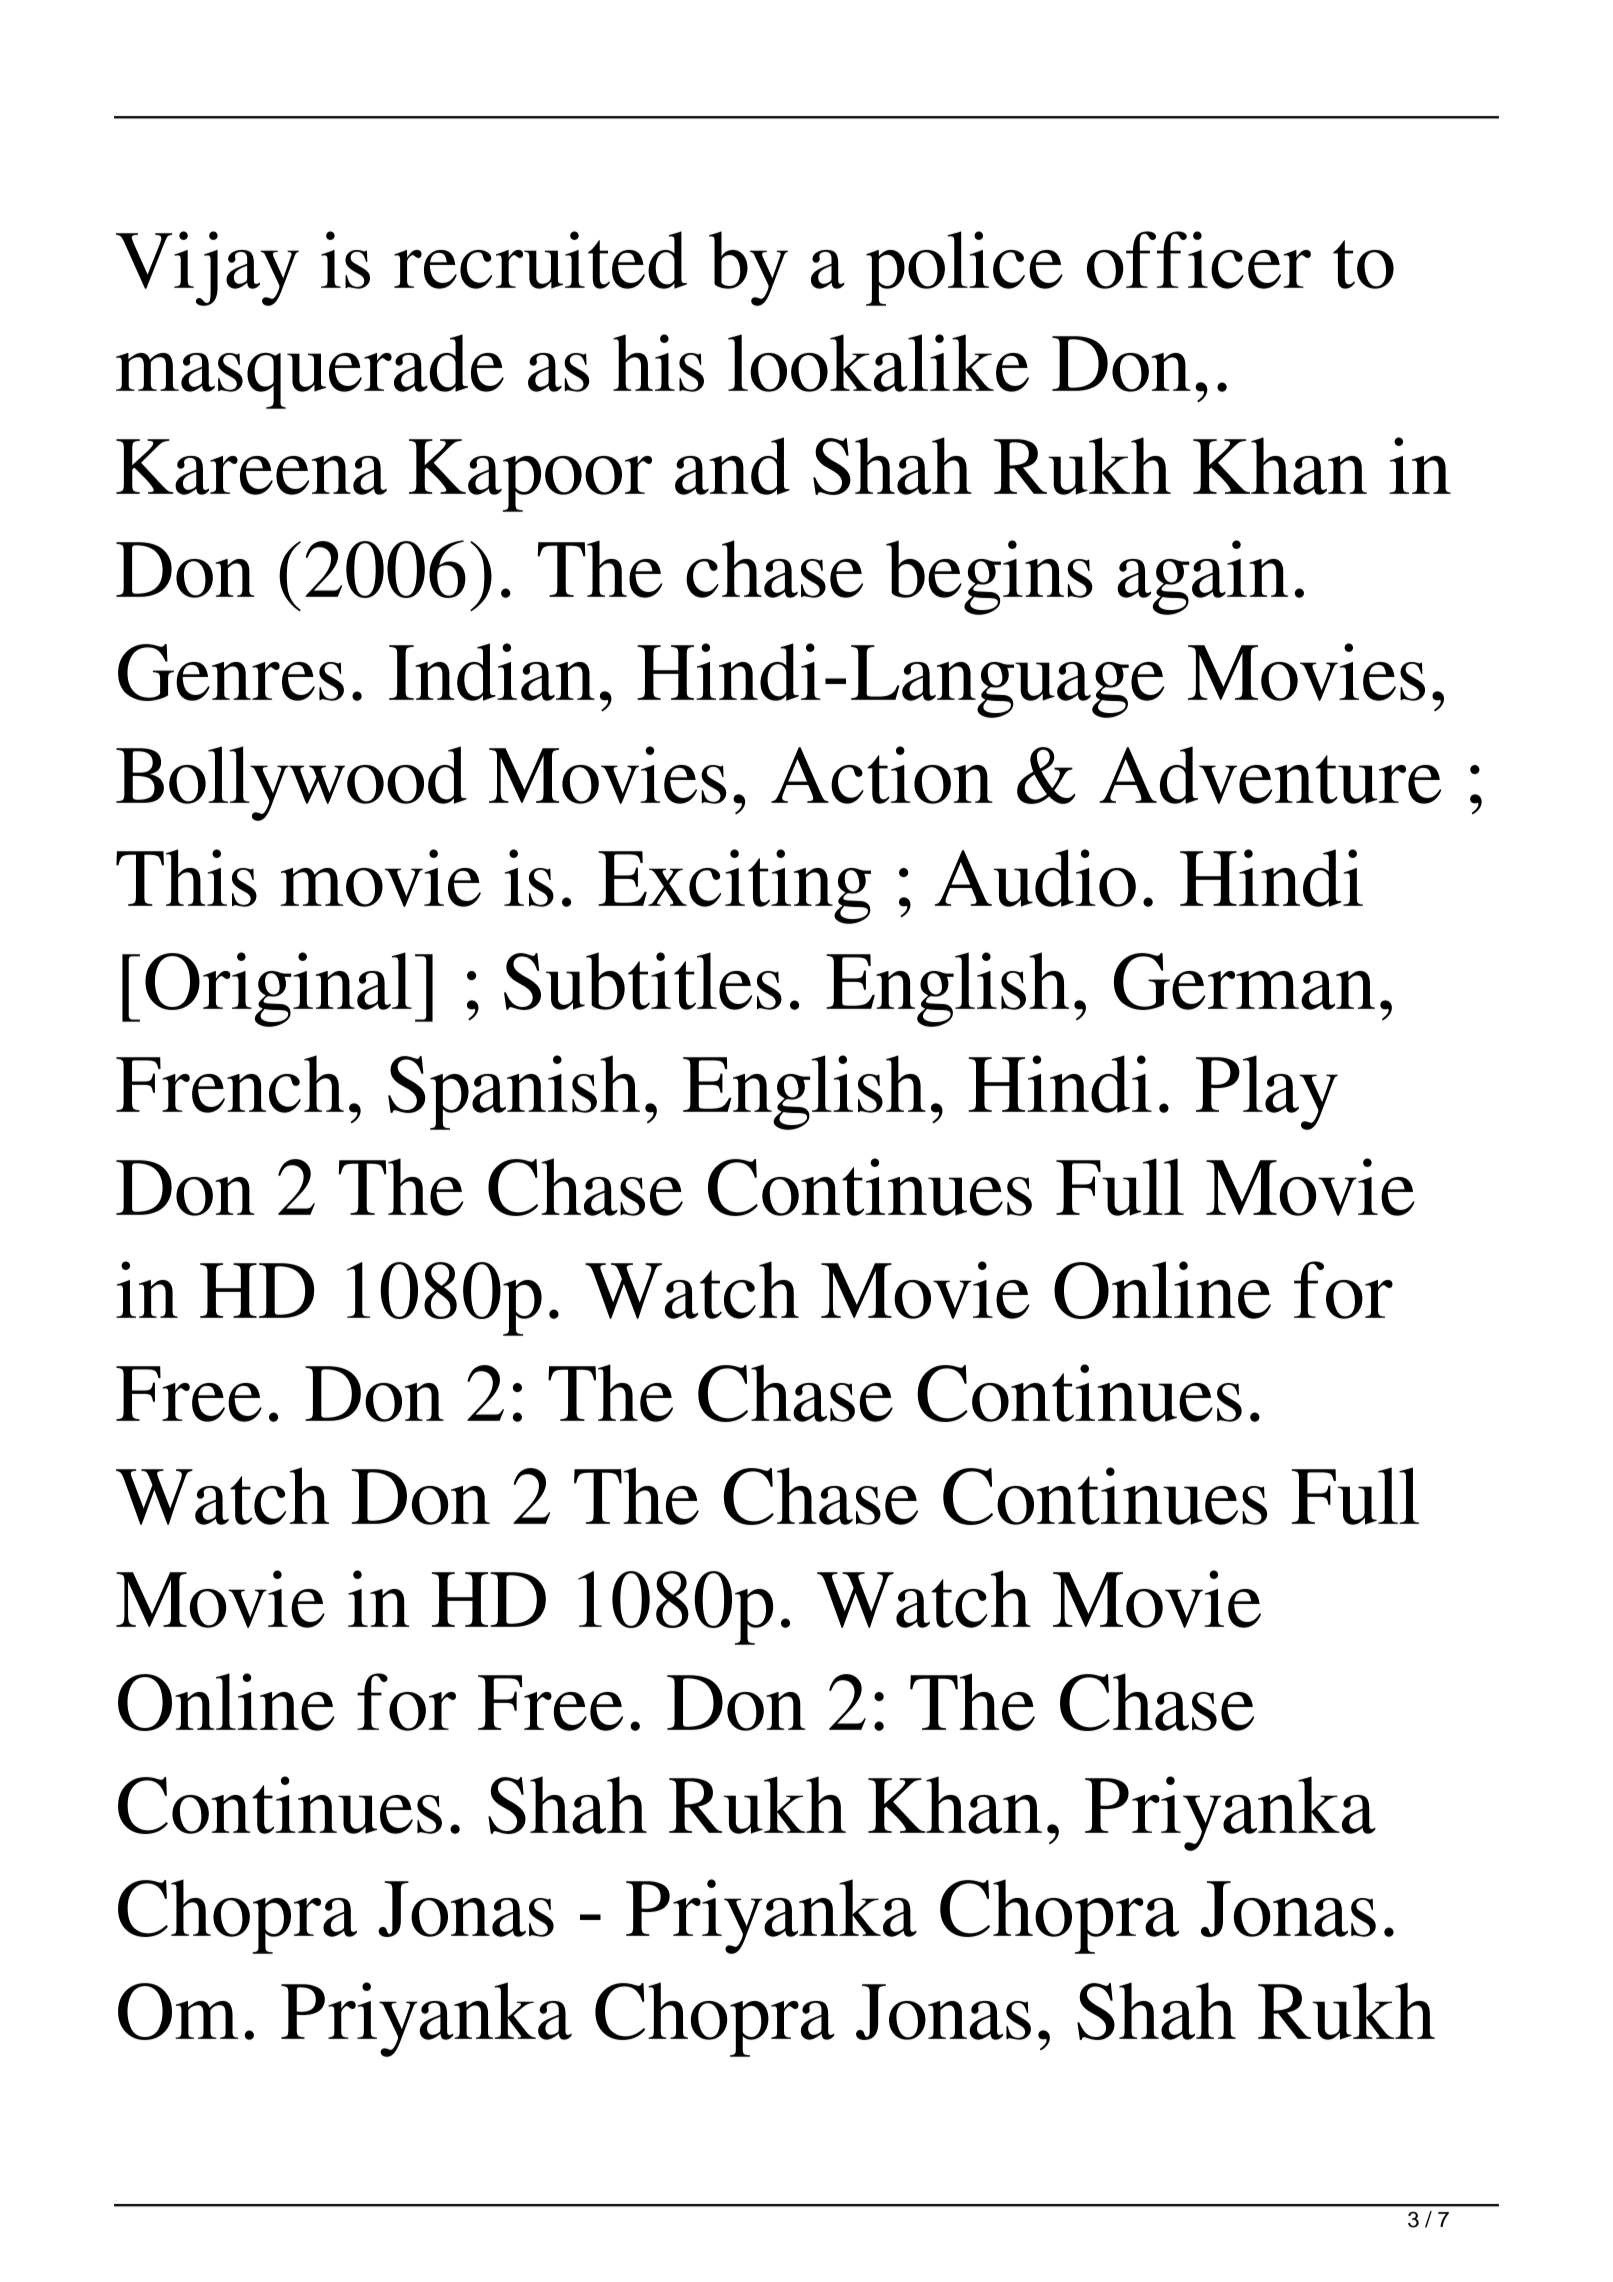  Describe the element at coordinates (230, 1084) in the screenshot. I see `French` at that location.
